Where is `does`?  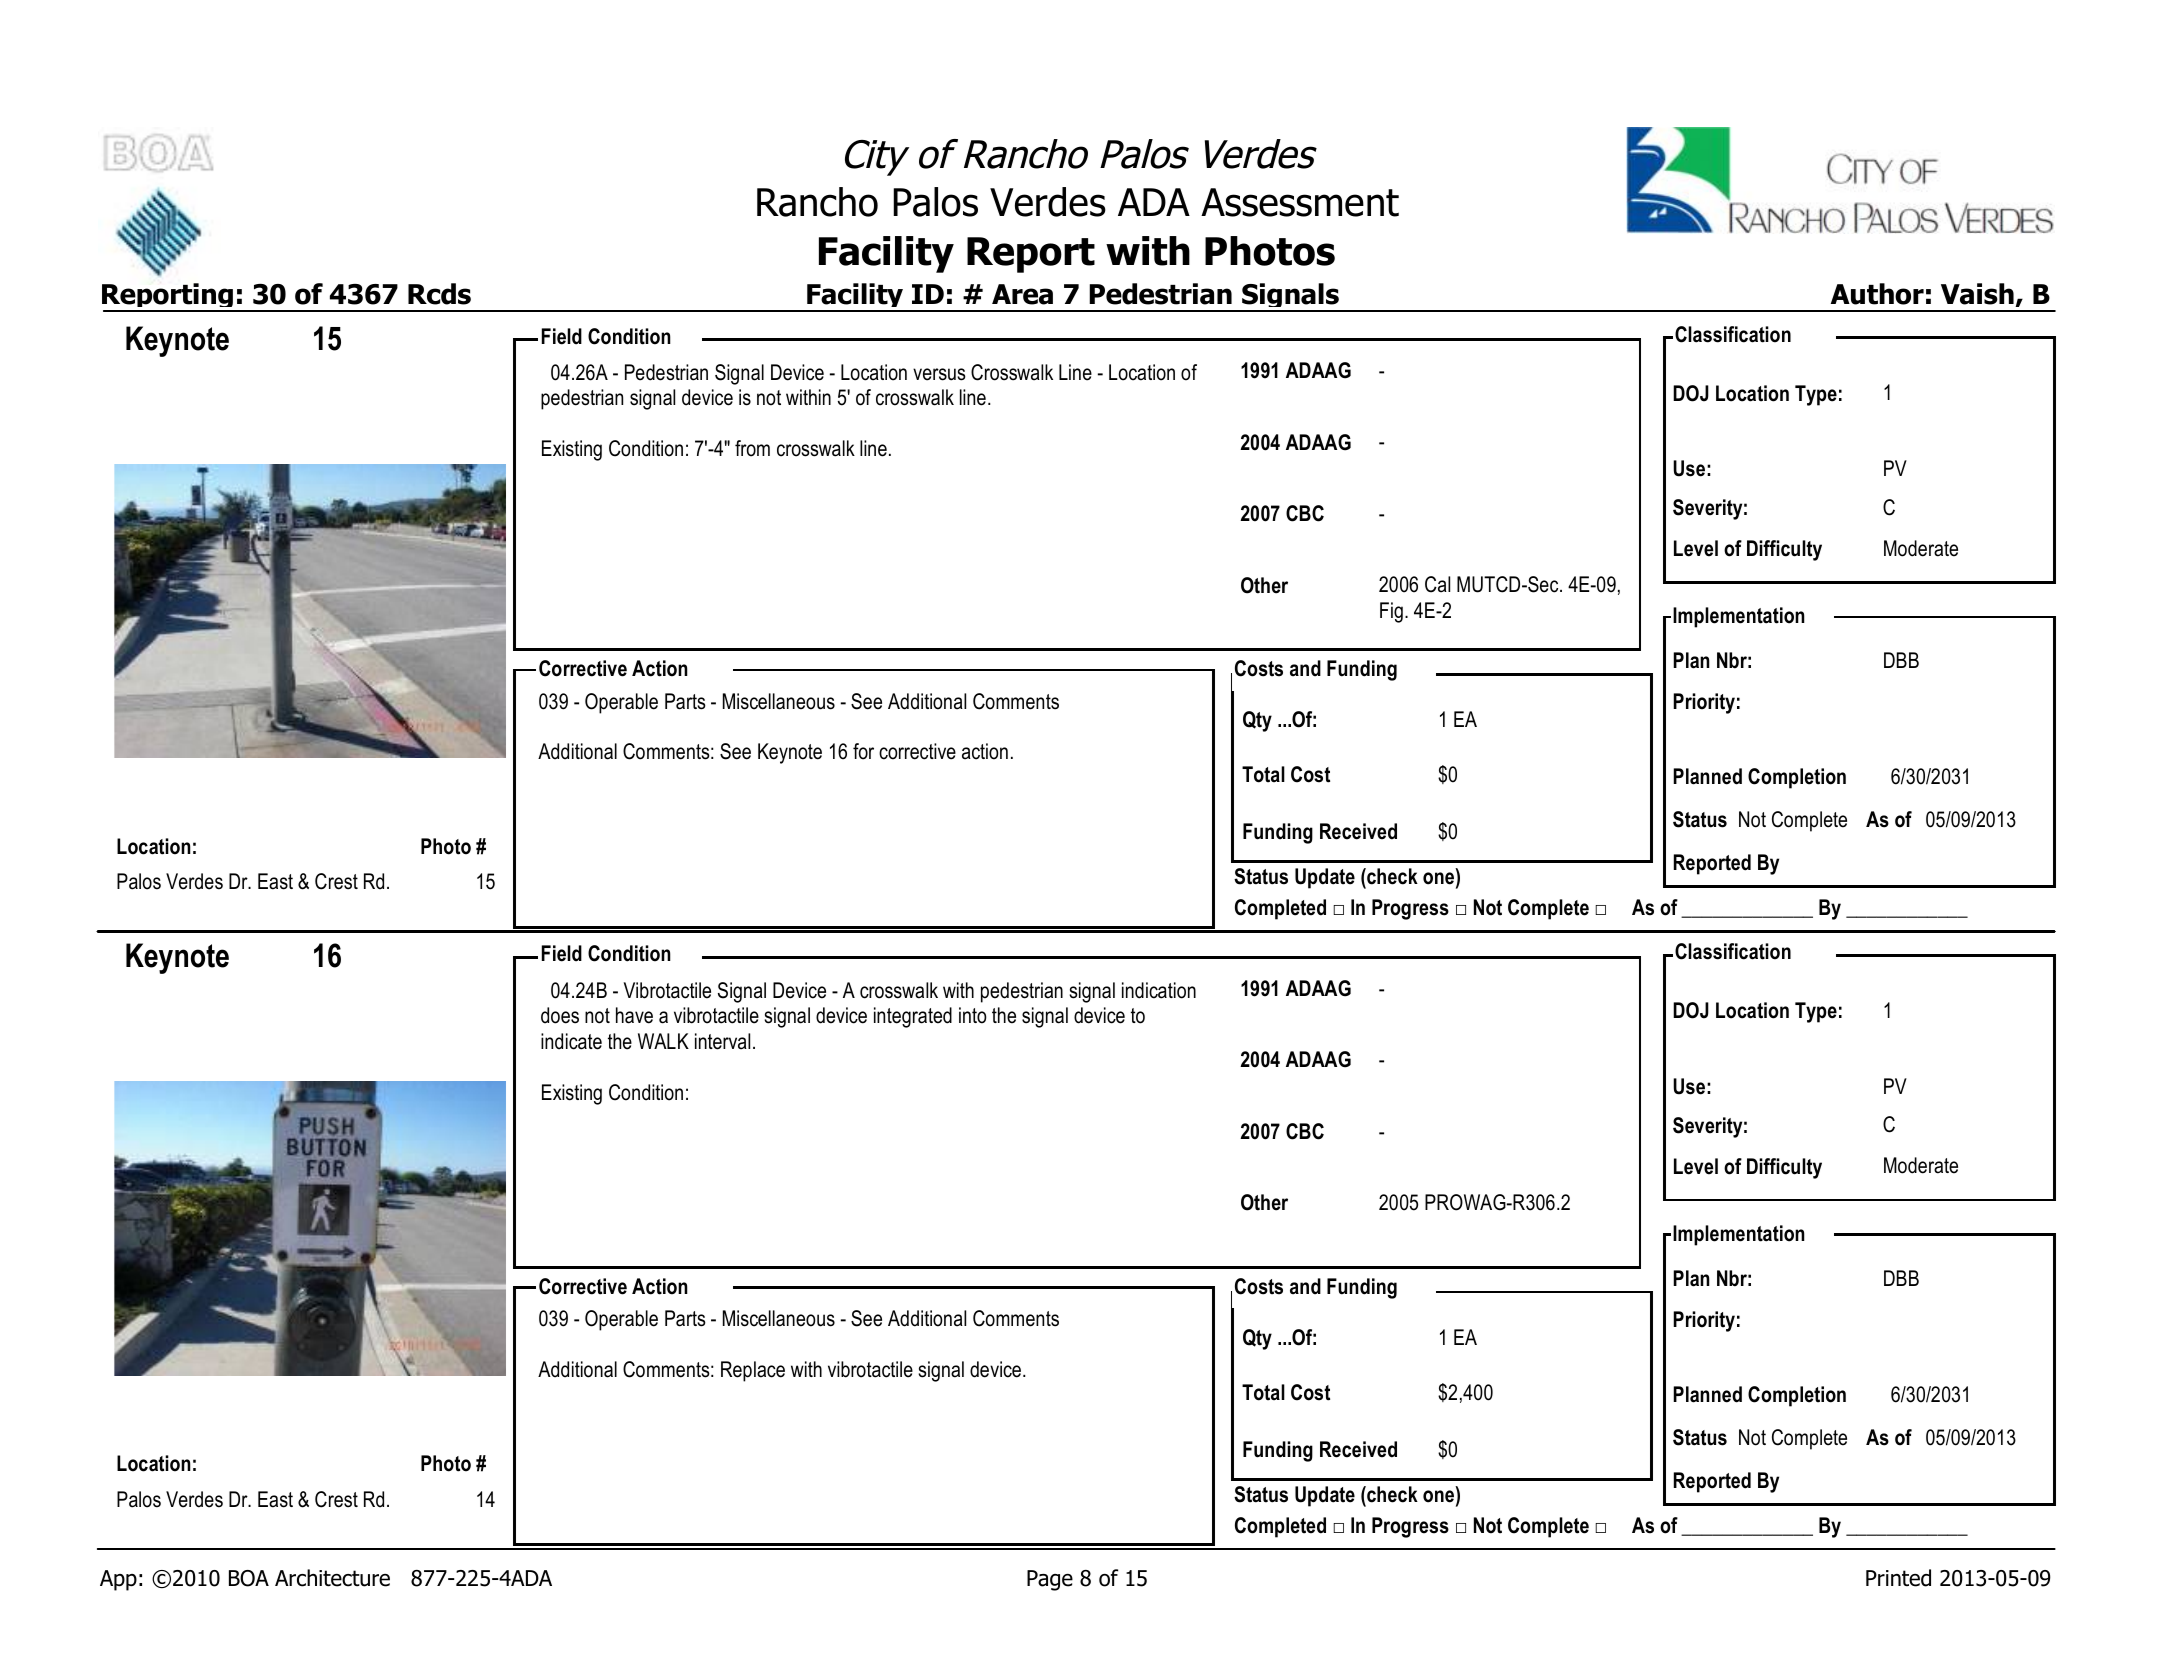 does is located at coordinates (560, 1015).
